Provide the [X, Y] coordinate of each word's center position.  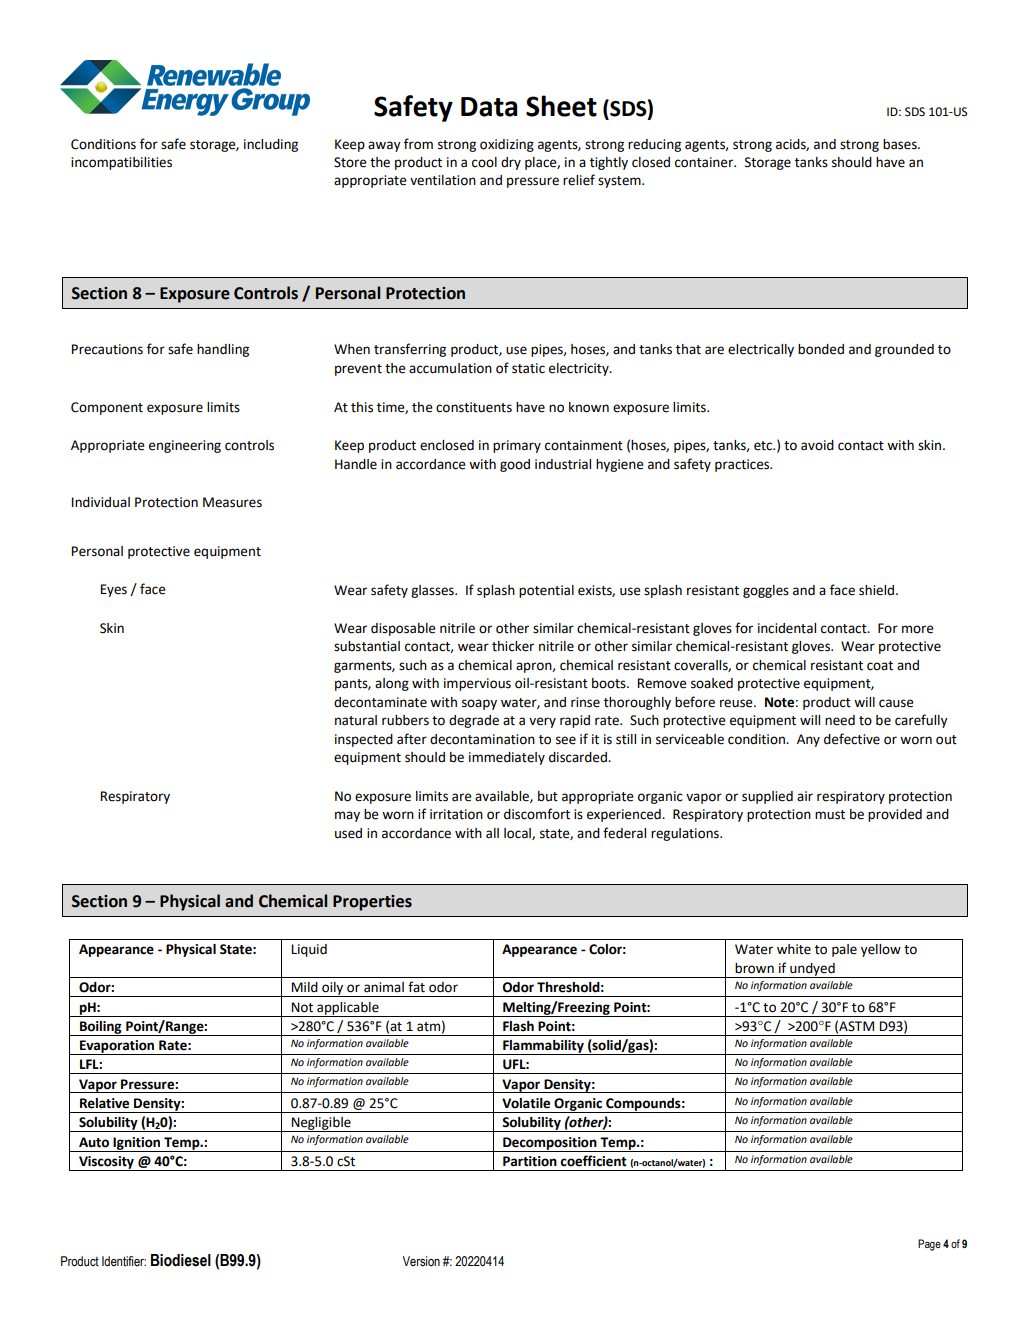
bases [901, 144]
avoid [817, 445]
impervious [477, 684]
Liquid [309, 950]
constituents [474, 407]
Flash [518, 1026]
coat [880, 666]
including [271, 145]
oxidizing [507, 145]
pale [844, 950]
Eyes [114, 590]
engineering [185, 446]
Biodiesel [181, 1260]
